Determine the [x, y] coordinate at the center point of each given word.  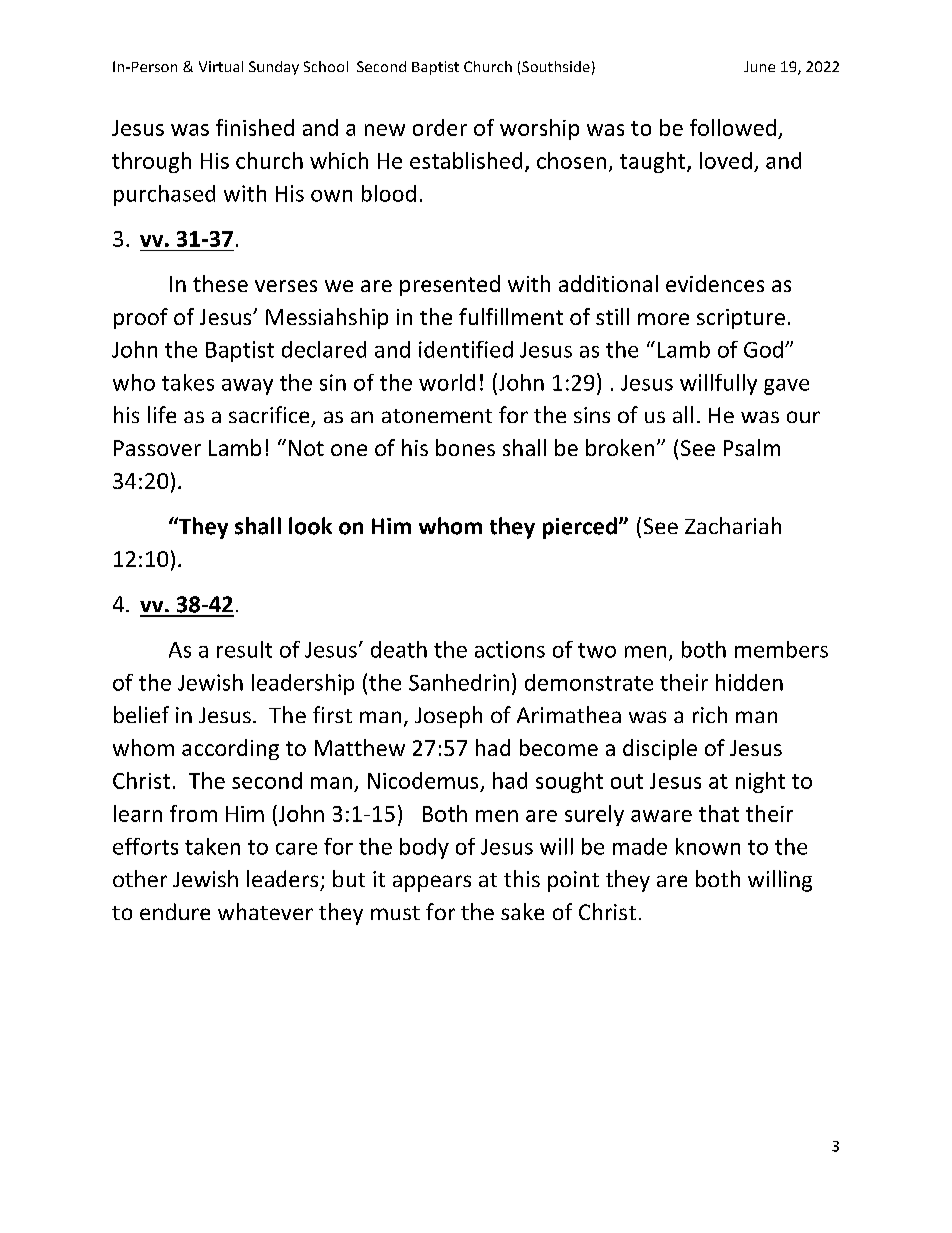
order [440, 127]
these [220, 283]
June [759, 66]
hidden [749, 682]
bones [465, 447]
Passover [157, 448]
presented [450, 285]
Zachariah [733, 525]
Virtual [221, 66]
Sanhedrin [459, 682]
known [708, 846]
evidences [715, 283]
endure [175, 911]
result [244, 649]
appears [432, 883]
